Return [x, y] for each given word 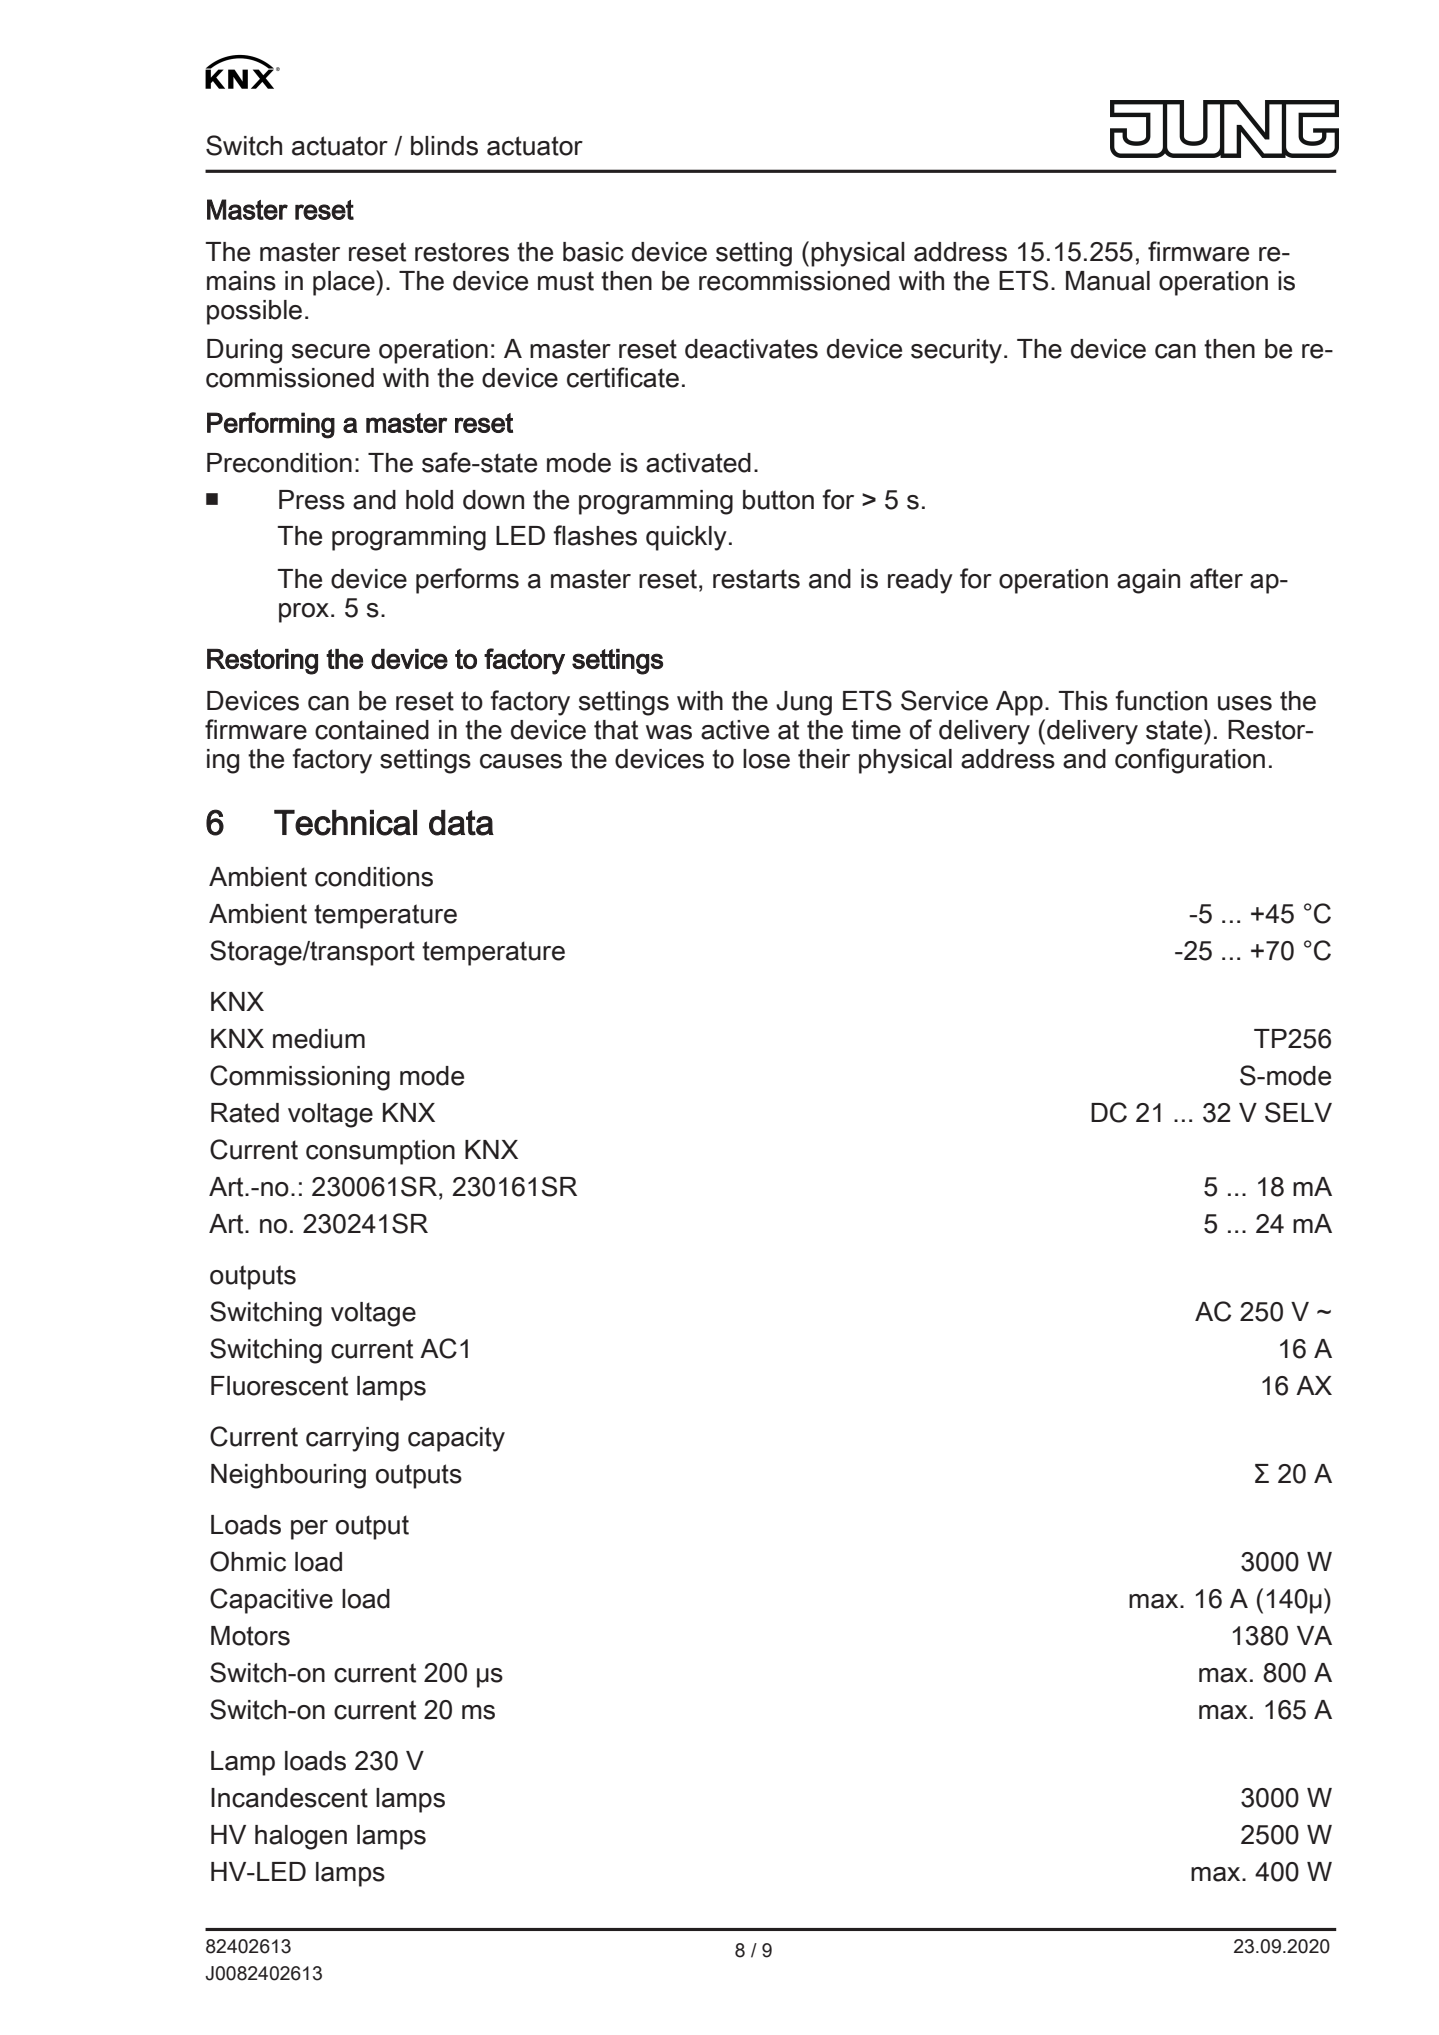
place [345, 283]
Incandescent [289, 1798]
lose [766, 759]
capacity [456, 1439]
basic [593, 252]
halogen [301, 1837]
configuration [1190, 761]
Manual [1108, 281]
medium [319, 1039]
